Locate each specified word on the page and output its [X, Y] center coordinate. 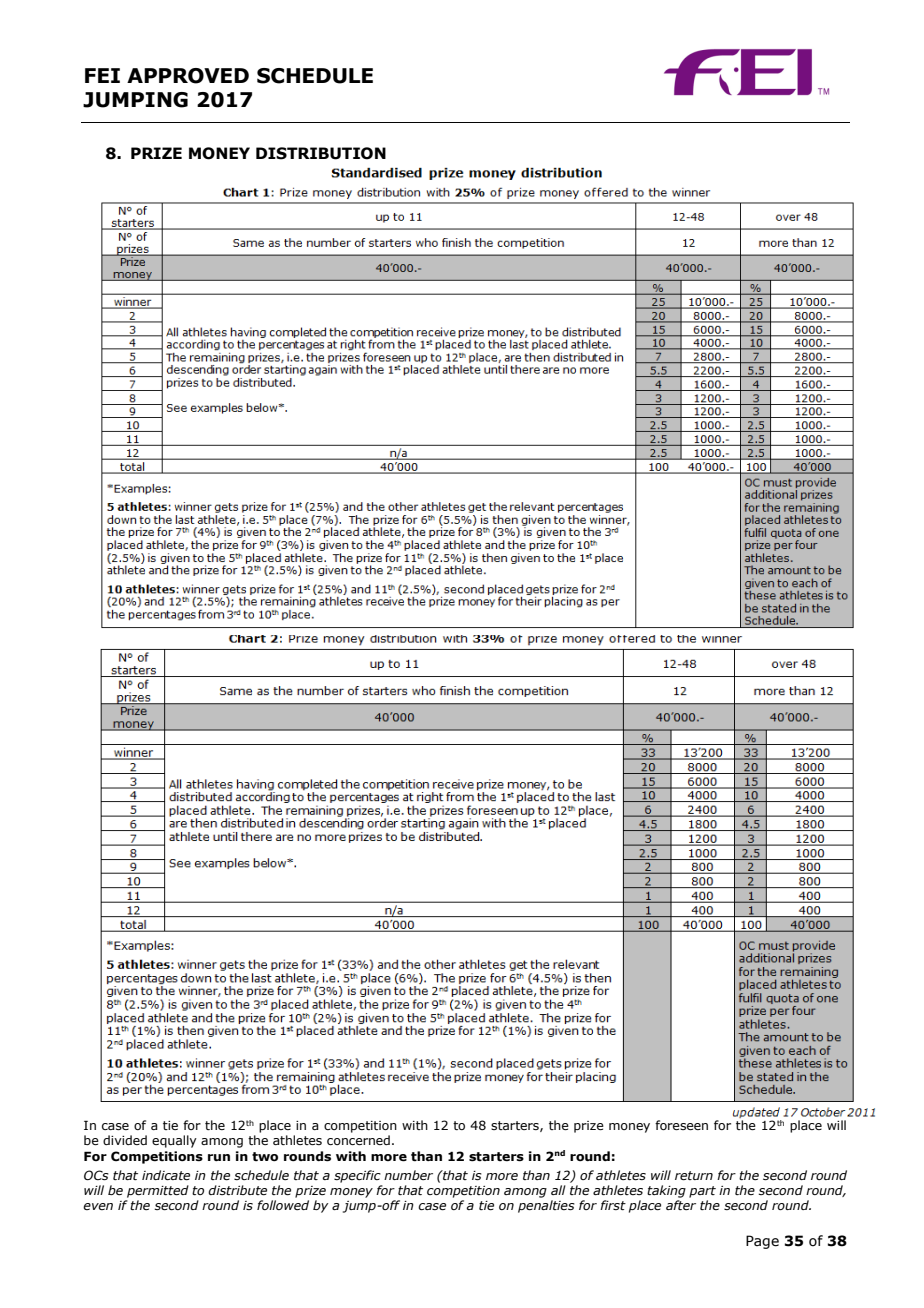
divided [125, 1140]
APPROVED [188, 76]
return [694, 1176]
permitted [158, 1191]
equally [174, 1141]
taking [666, 1191]
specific [357, 1176]
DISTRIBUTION [321, 153]
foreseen [681, 1125]
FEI [102, 75]
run [219, 1157]
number [408, 1175]
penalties [546, 1206]
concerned [358, 1140]
